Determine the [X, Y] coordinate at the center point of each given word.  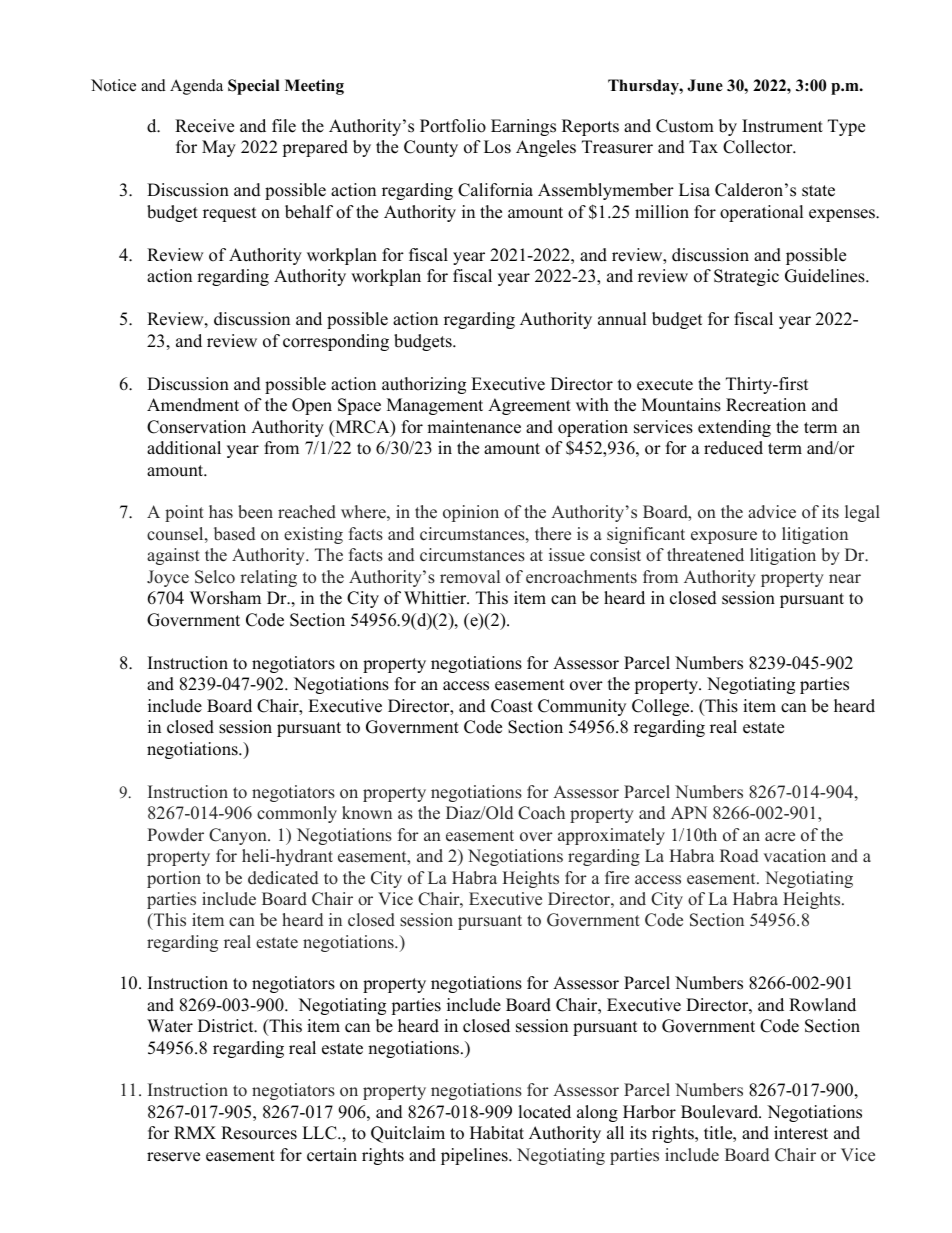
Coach [541, 813]
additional [184, 448]
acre [780, 837]
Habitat [497, 1133]
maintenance [474, 427]
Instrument [782, 126]
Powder [175, 835]
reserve [173, 1157]
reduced [733, 448]
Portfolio [453, 126]
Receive [204, 126]
